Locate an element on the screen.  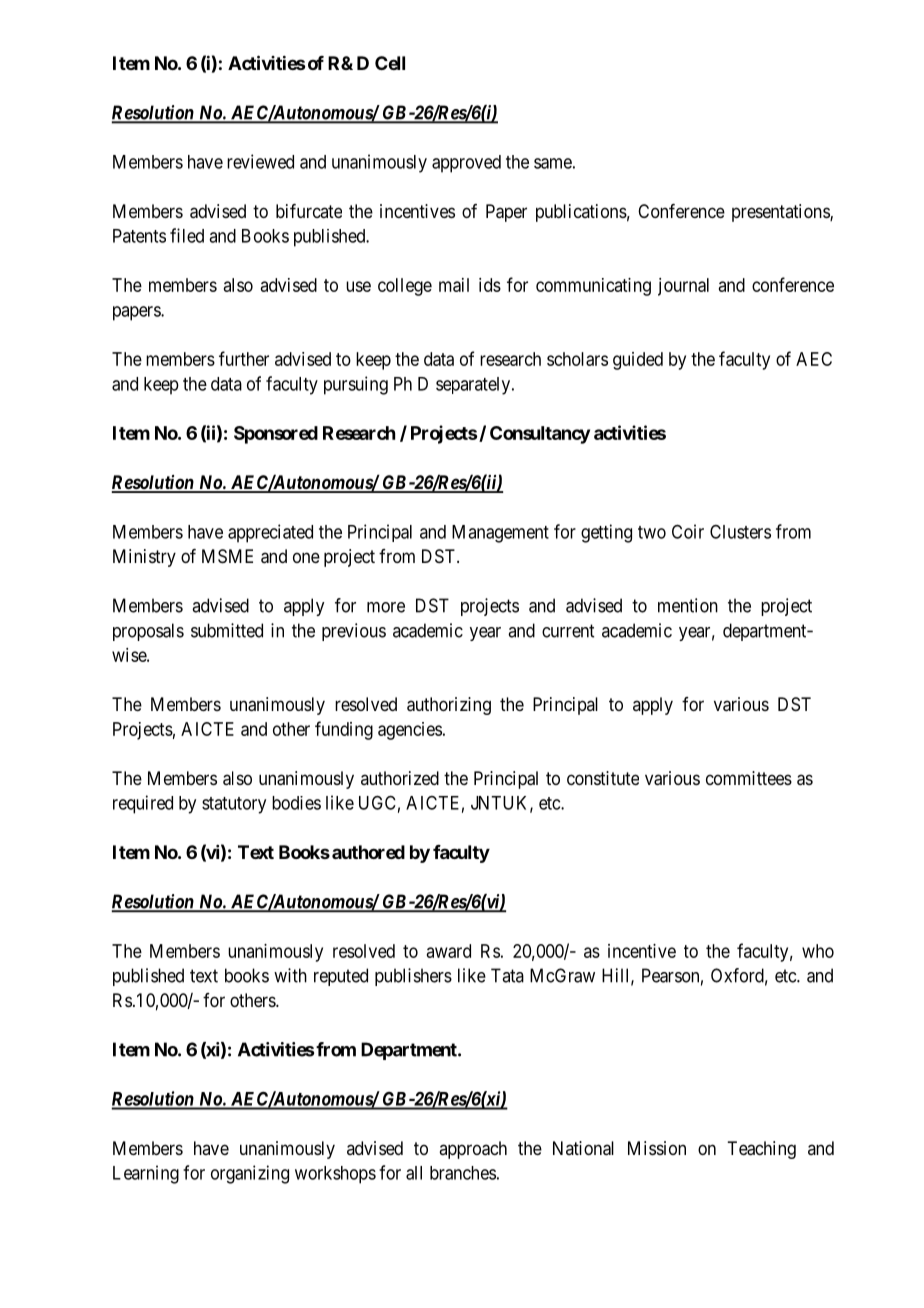
committees is located at coordinates (749, 778).
